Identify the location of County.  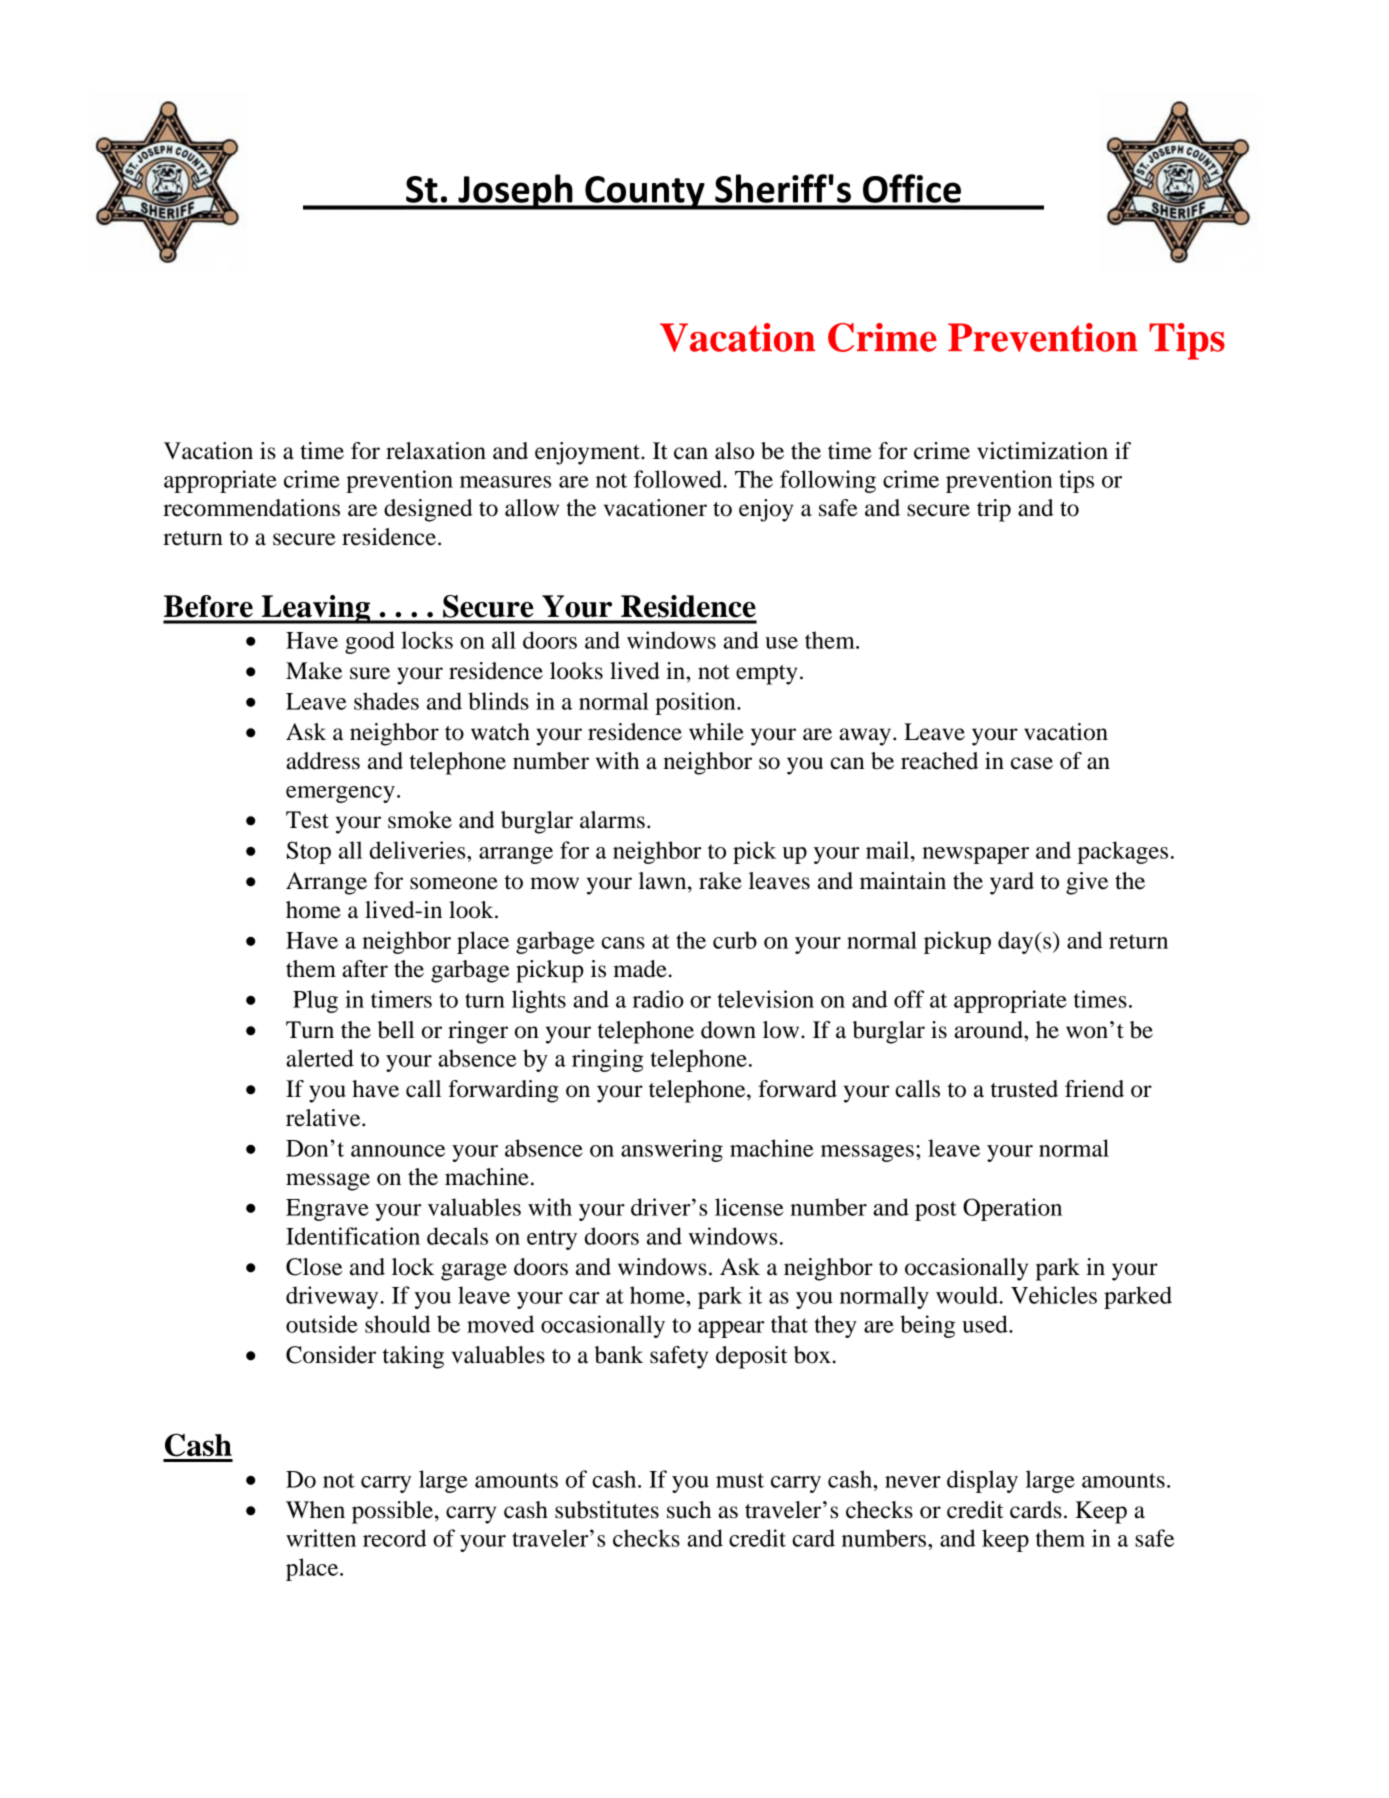
(645, 193).
